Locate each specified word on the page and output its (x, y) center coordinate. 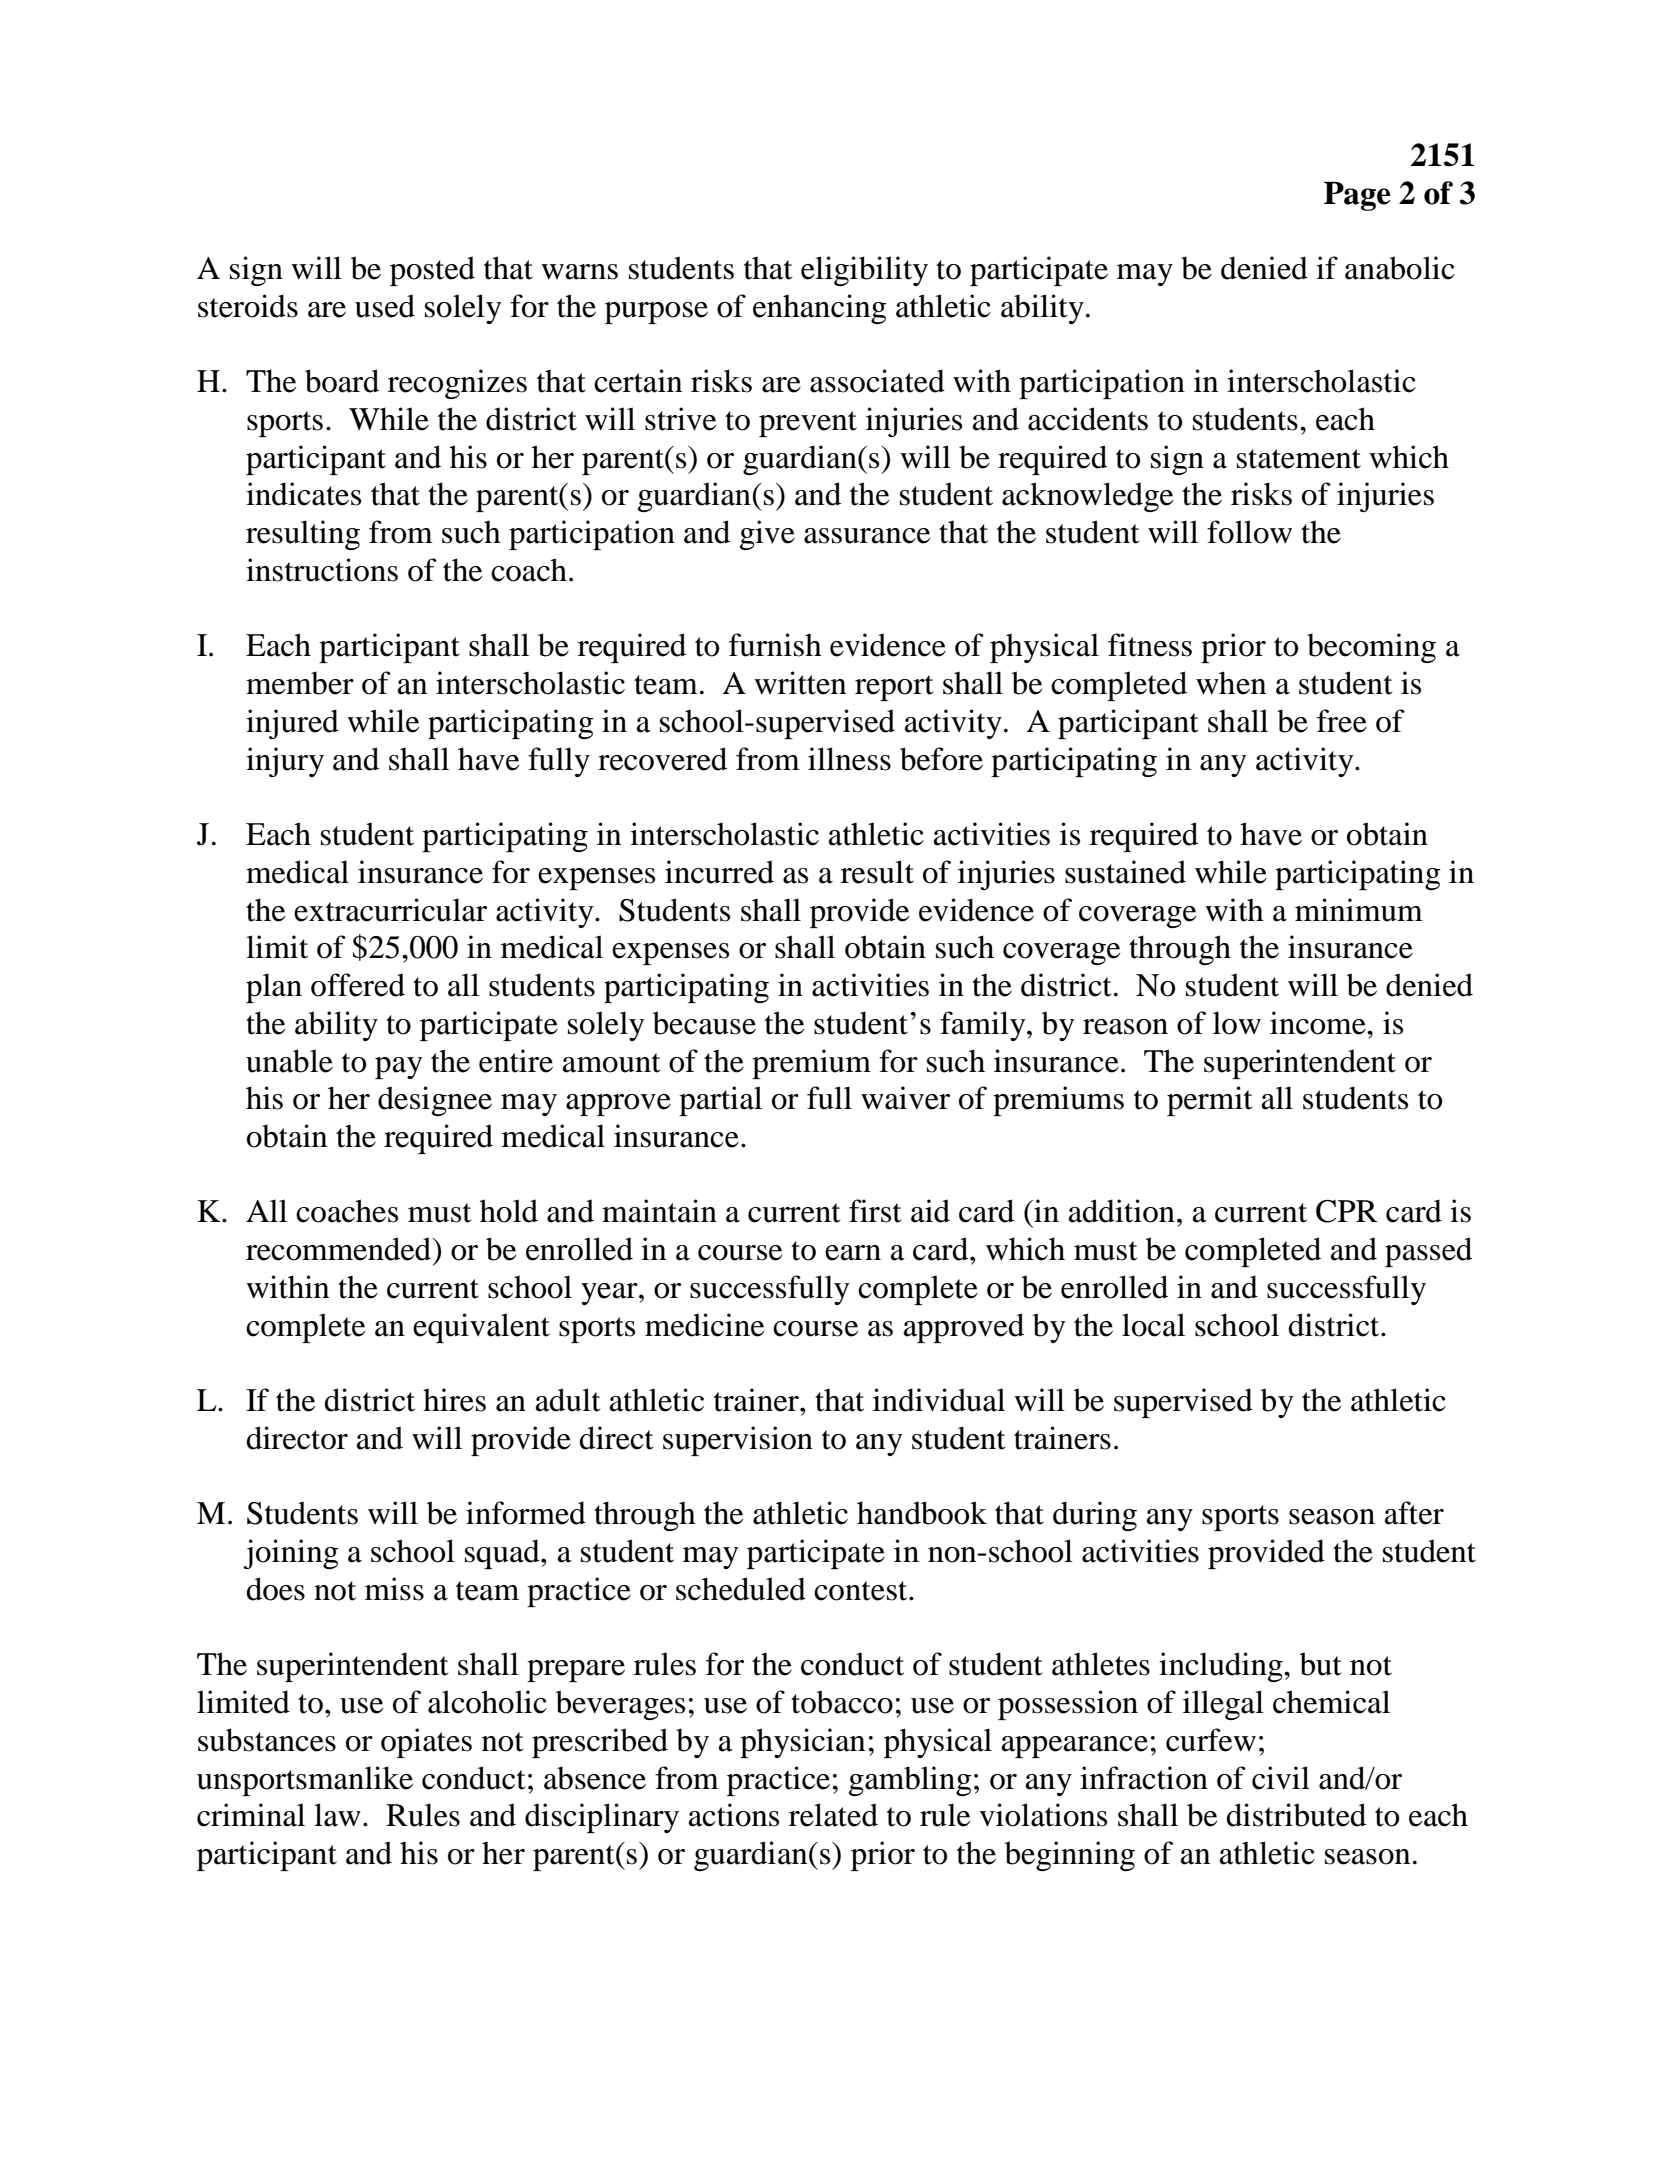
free (1342, 721)
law (337, 1815)
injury (285, 762)
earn (853, 1253)
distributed (1296, 1815)
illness (849, 759)
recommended (340, 1249)
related (833, 1815)
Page (1357, 196)
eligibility (864, 271)
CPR (1347, 1211)
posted (432, 271)
